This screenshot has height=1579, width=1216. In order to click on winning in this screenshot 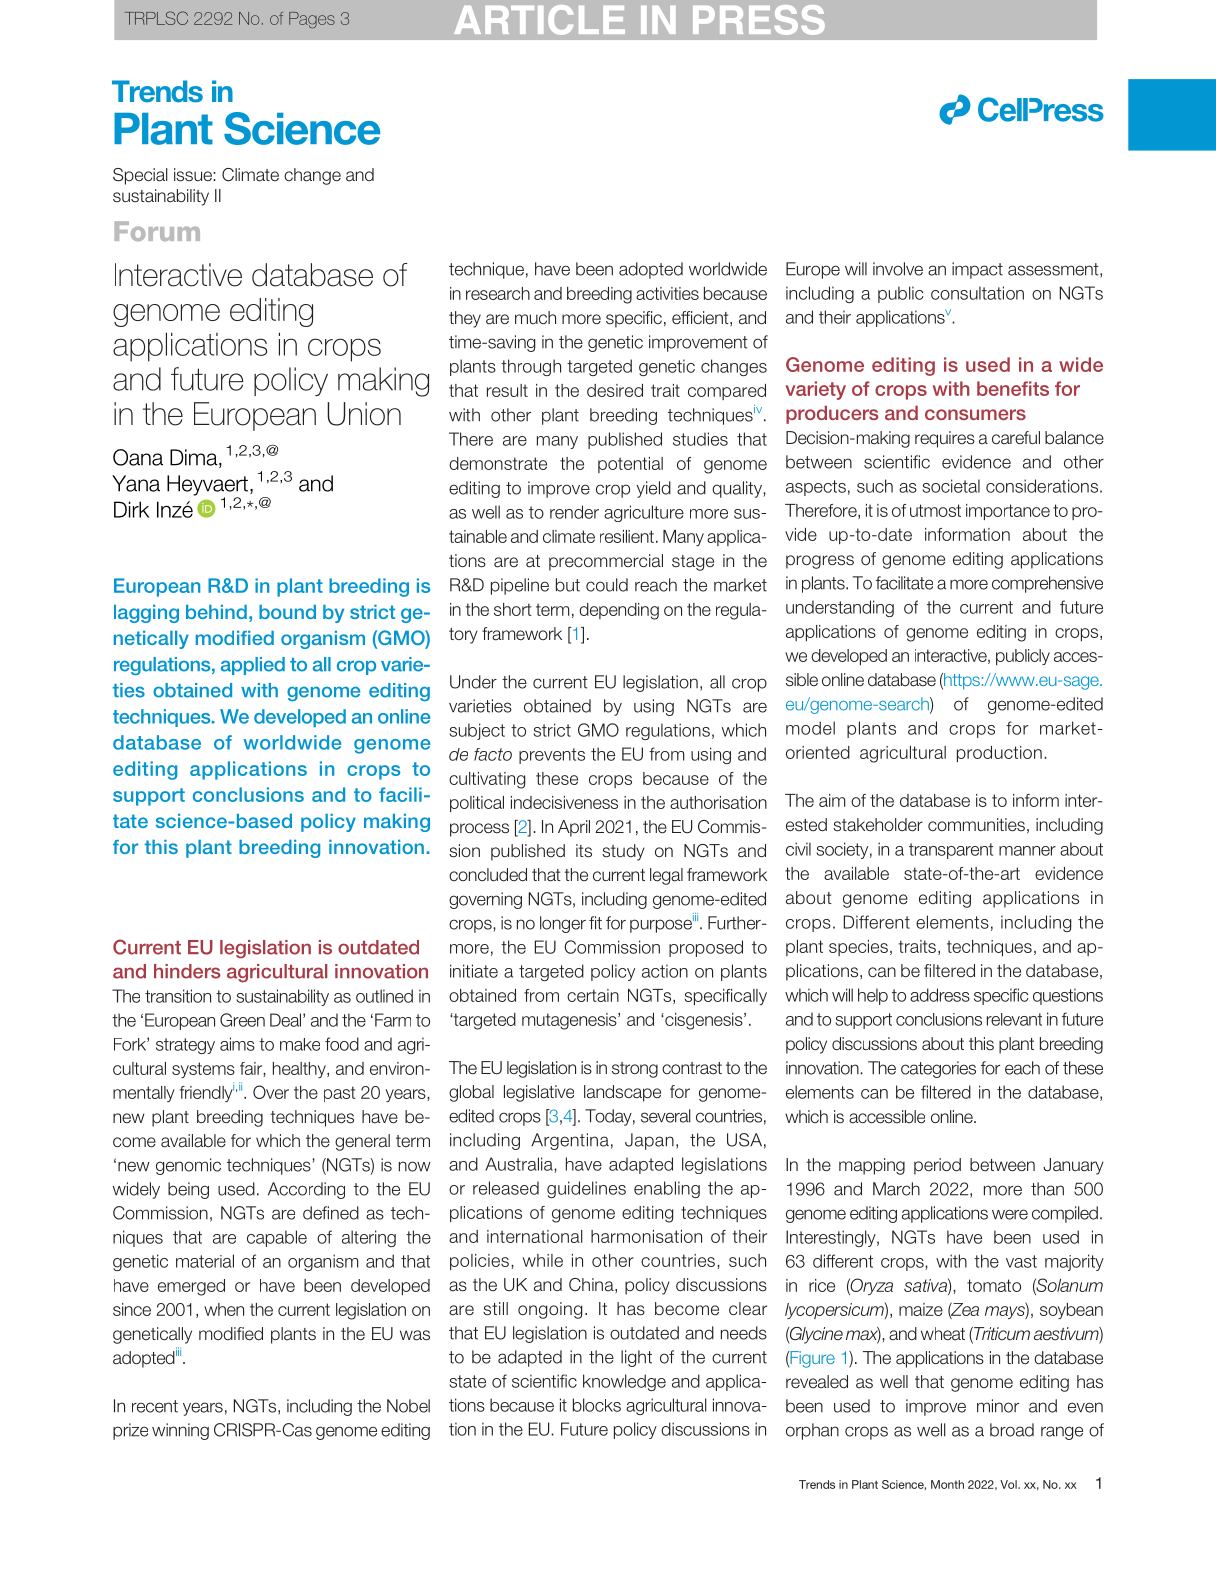, I will do `click(180, 1431)`.
